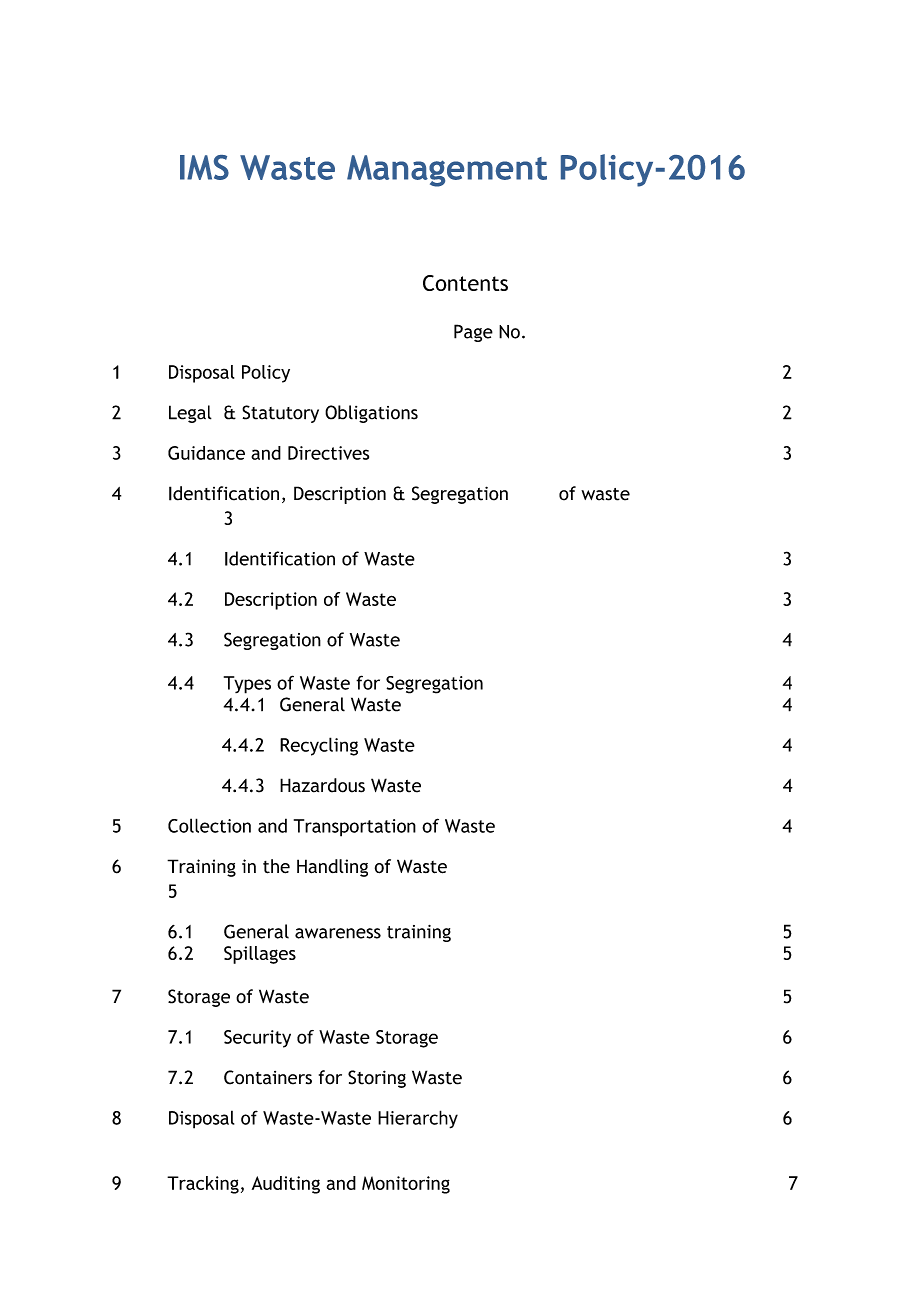 The width and height of the document is (924, 1308). I want to click on Collection, so click(209, 825).
